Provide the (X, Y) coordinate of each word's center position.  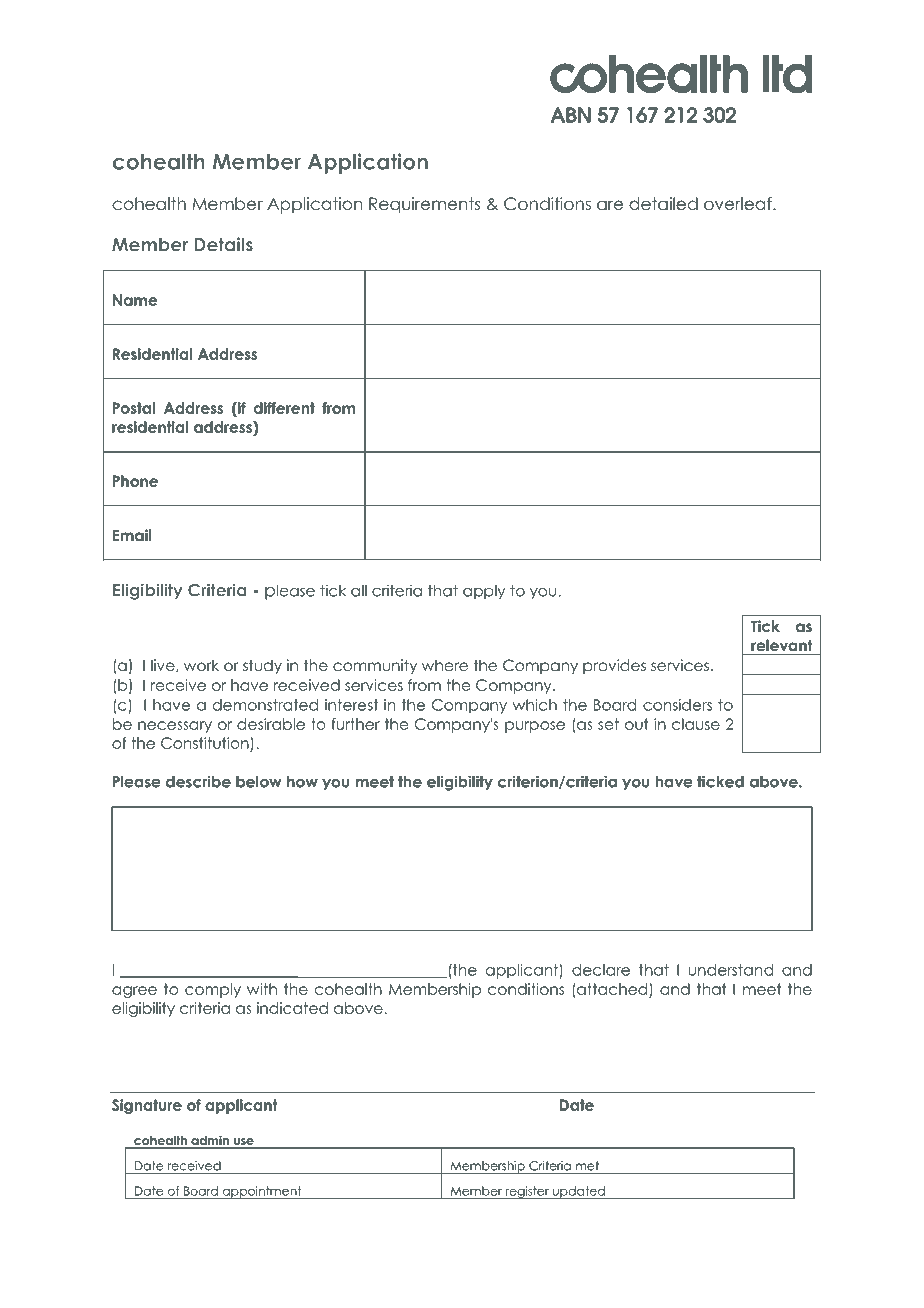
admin (210, 1141)
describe (198, 781)
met (587, 1166)
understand (730, 970)
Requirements (424, 205)
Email (132, 535)
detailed (663, 204)
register (527, 1192)
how (302, 782)
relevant (781, 645)
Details (224, 244)
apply (484, 592)
